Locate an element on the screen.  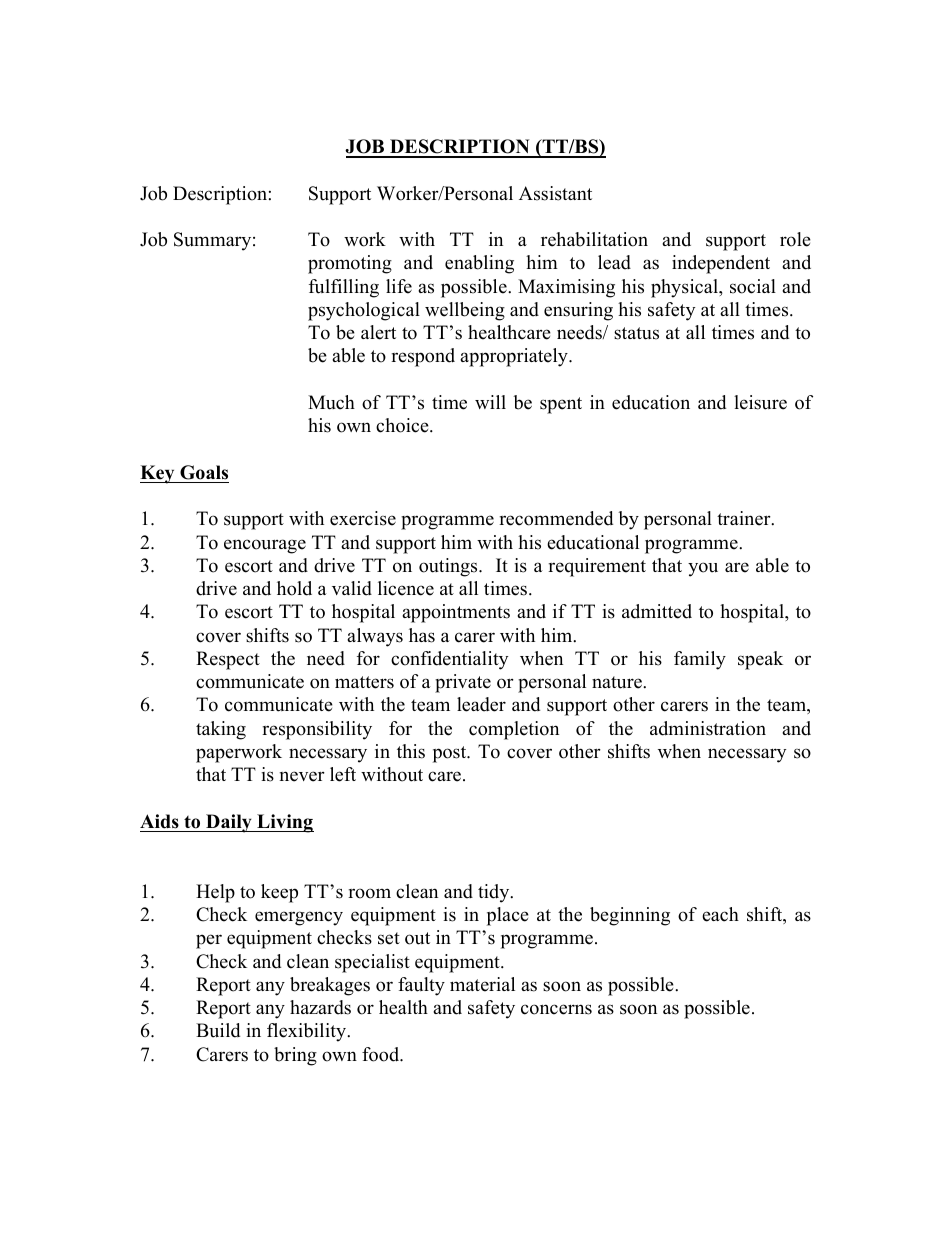
outings is located at coordinates (449, 567).
